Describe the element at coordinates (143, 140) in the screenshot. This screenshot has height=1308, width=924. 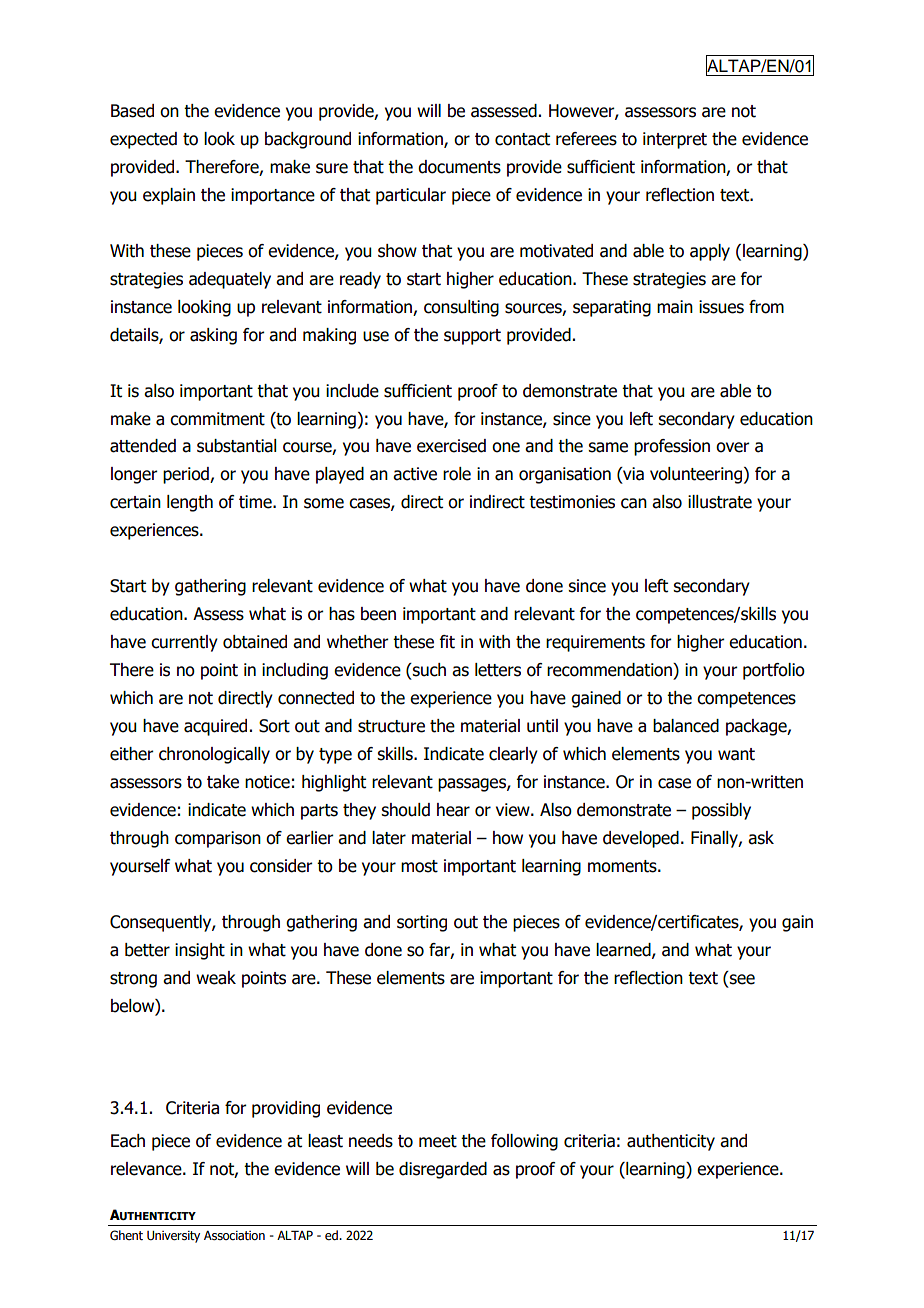
I see `expected` at that location.
